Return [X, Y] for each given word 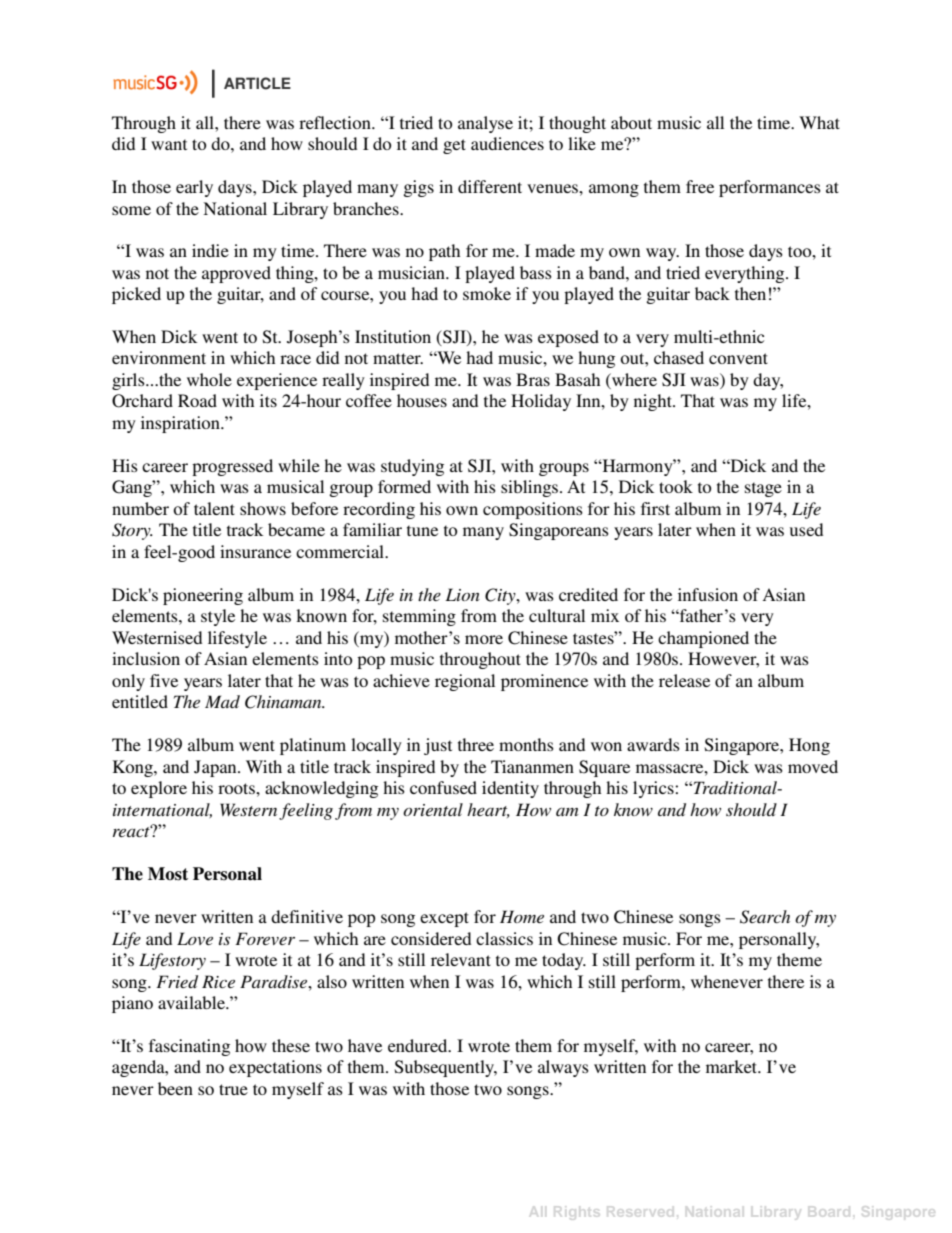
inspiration [181, 424]
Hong [809, 746]
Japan [216, 768]
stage [763, 489]
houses [422, 400]
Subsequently [446, 1068]
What [819, 122]
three [476, 744]
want [169, 144]
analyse [485, 124]
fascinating [189, 1047]
